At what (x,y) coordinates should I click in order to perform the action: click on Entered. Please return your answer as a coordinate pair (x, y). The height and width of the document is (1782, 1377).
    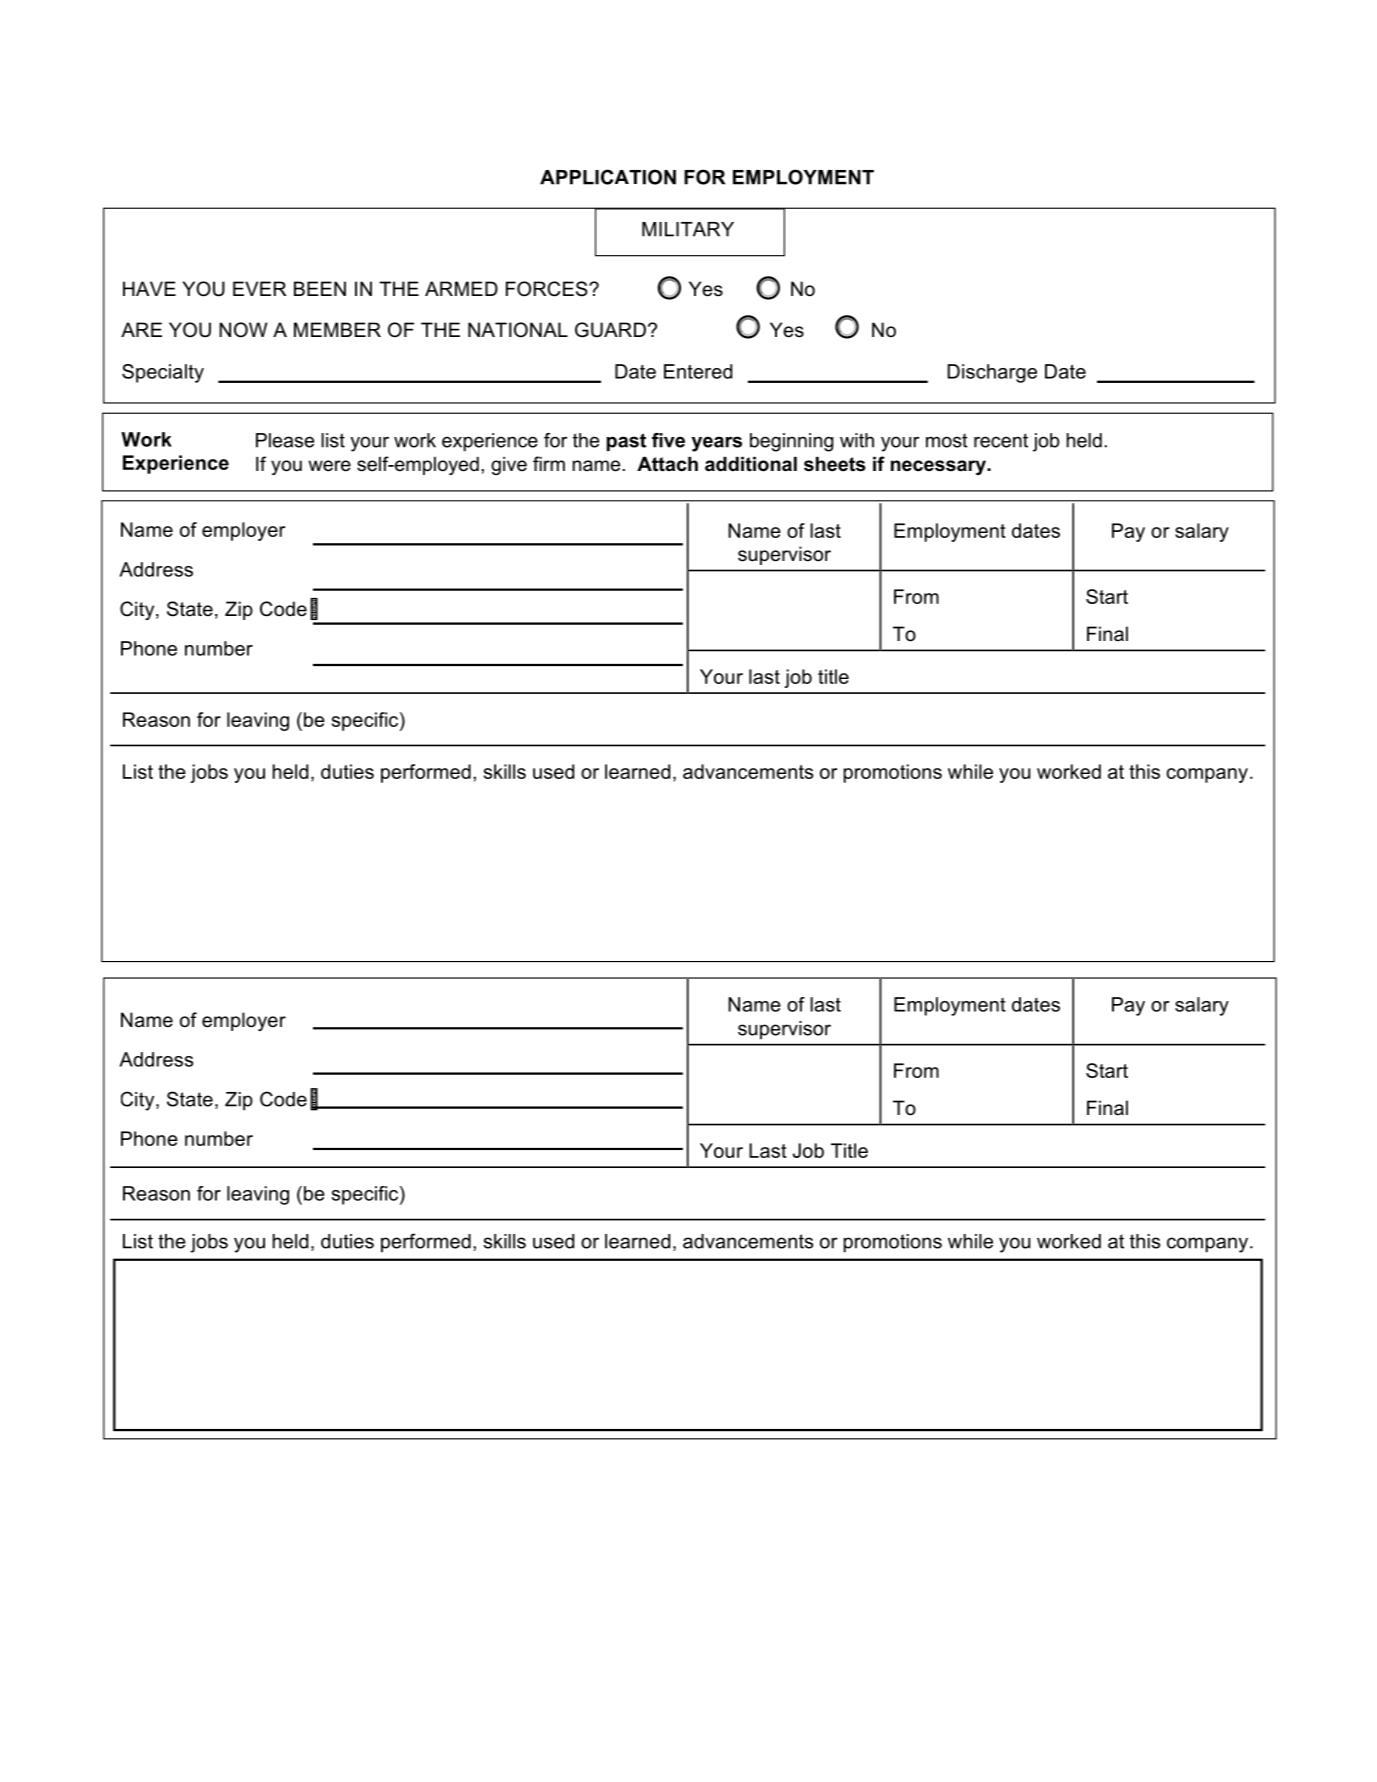
    Looking at the image, I should click on (698, 371).
